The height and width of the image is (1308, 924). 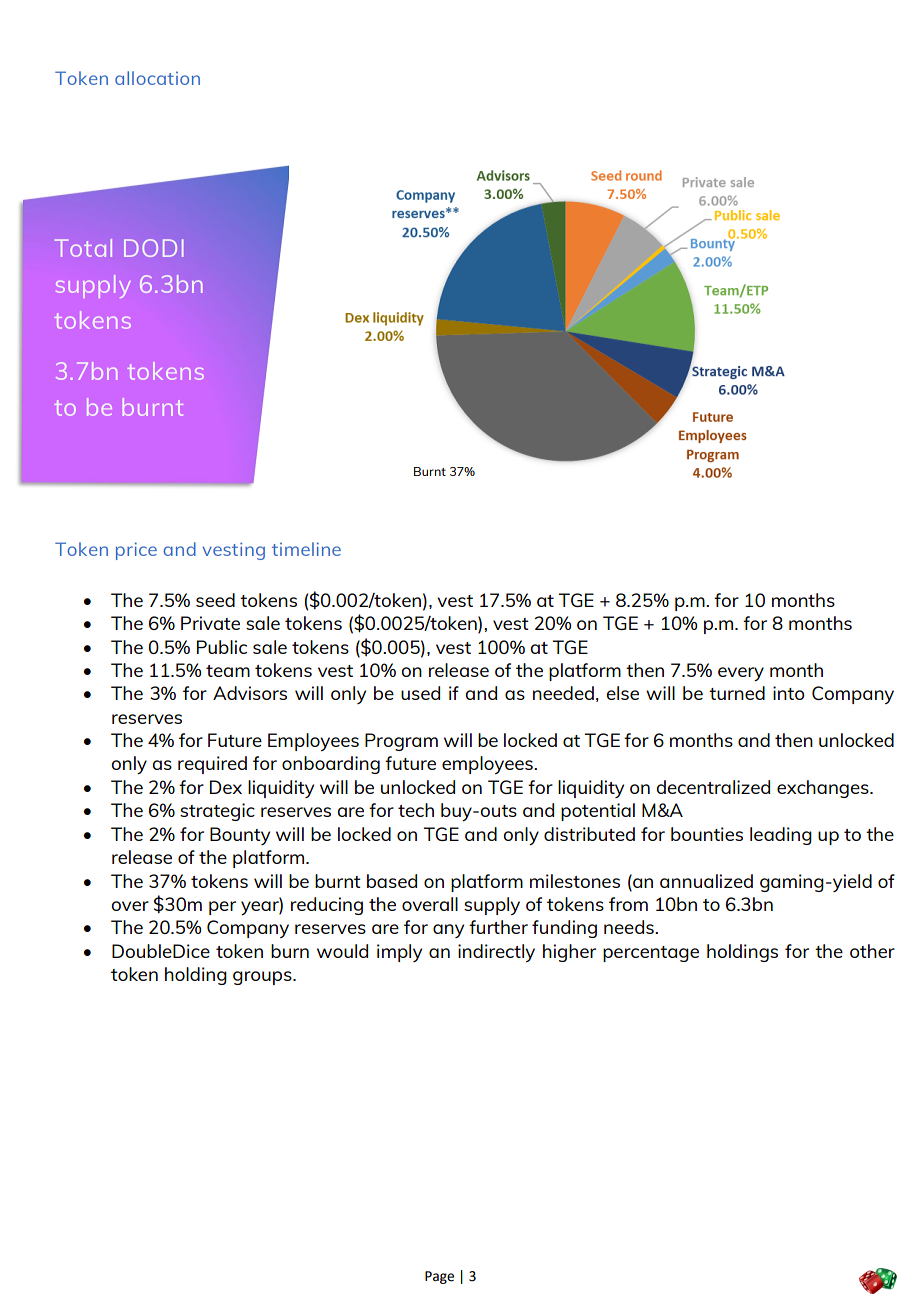 I want to click on other, so click(x=872, y=951).
